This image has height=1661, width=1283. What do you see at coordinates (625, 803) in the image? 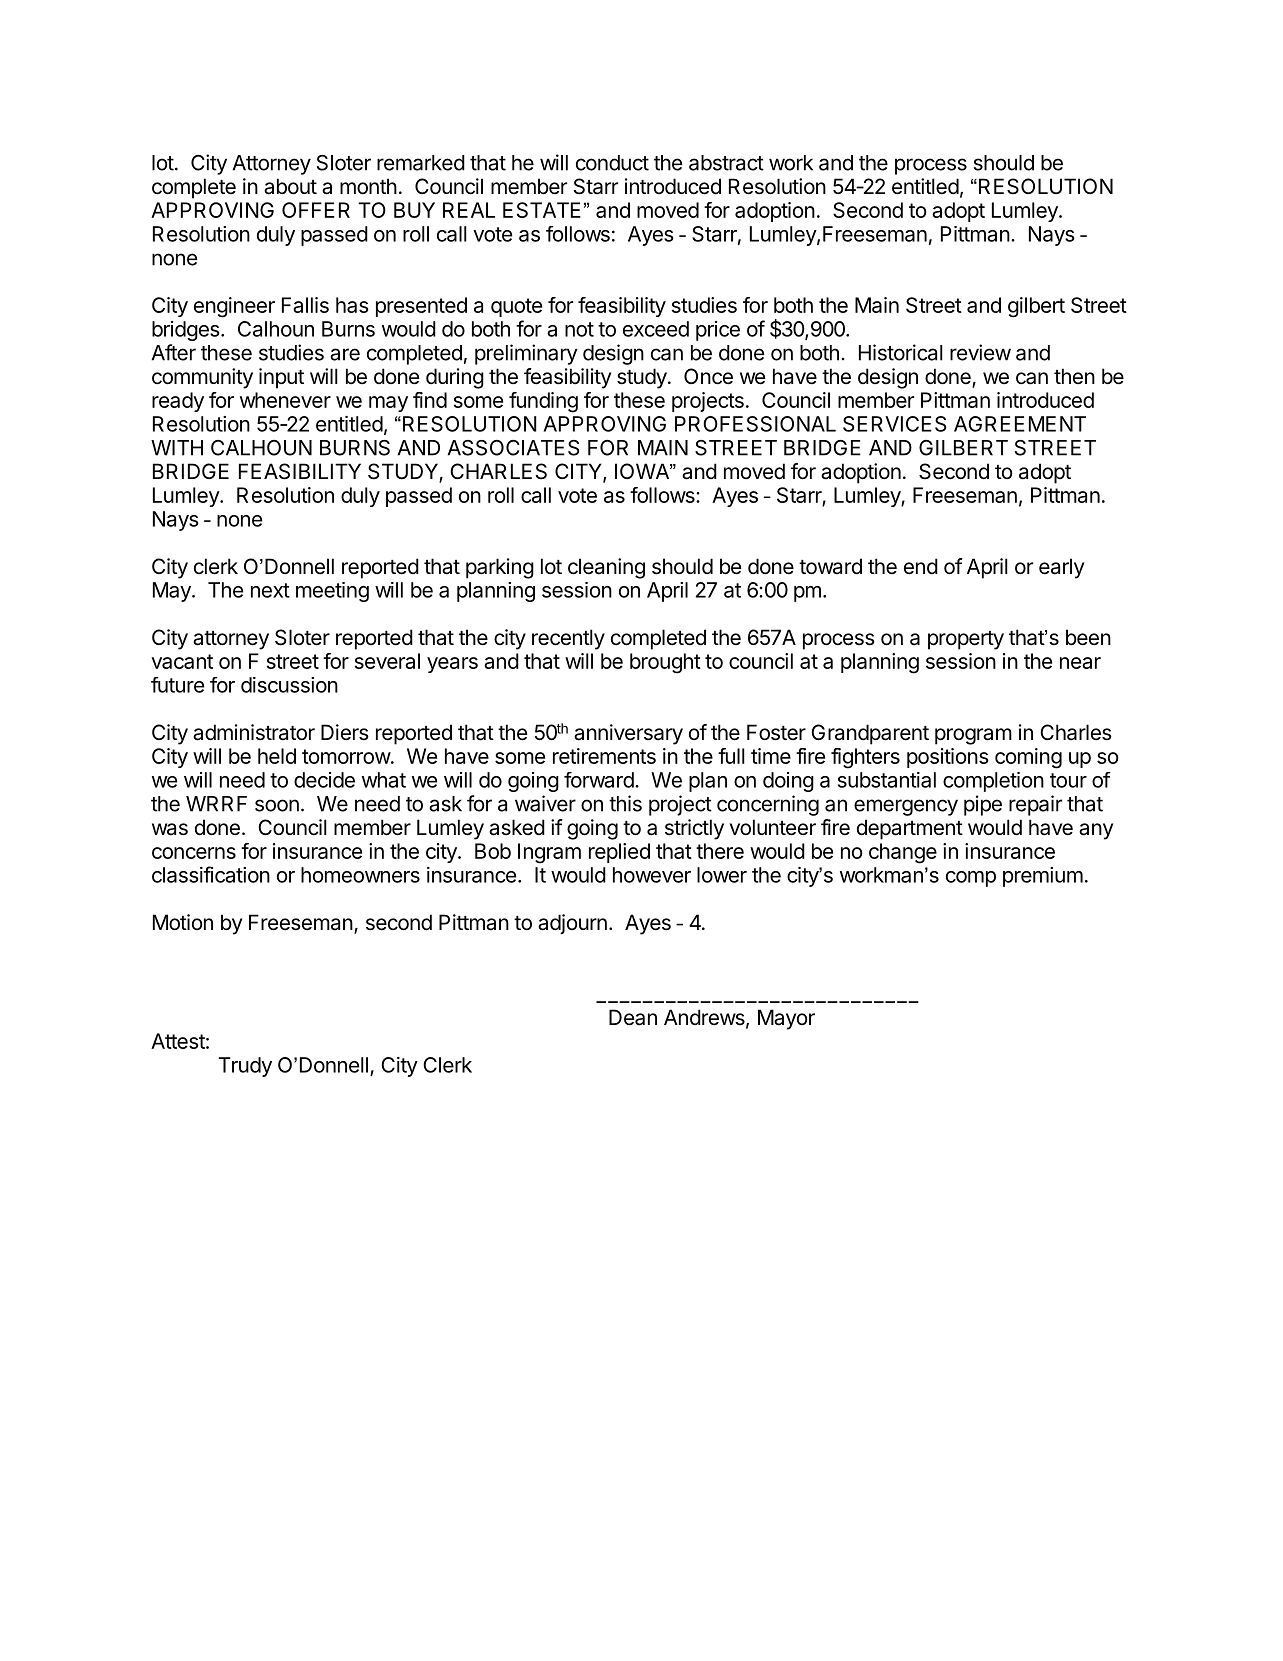
I see `this` at bounding box center [625, 803].
